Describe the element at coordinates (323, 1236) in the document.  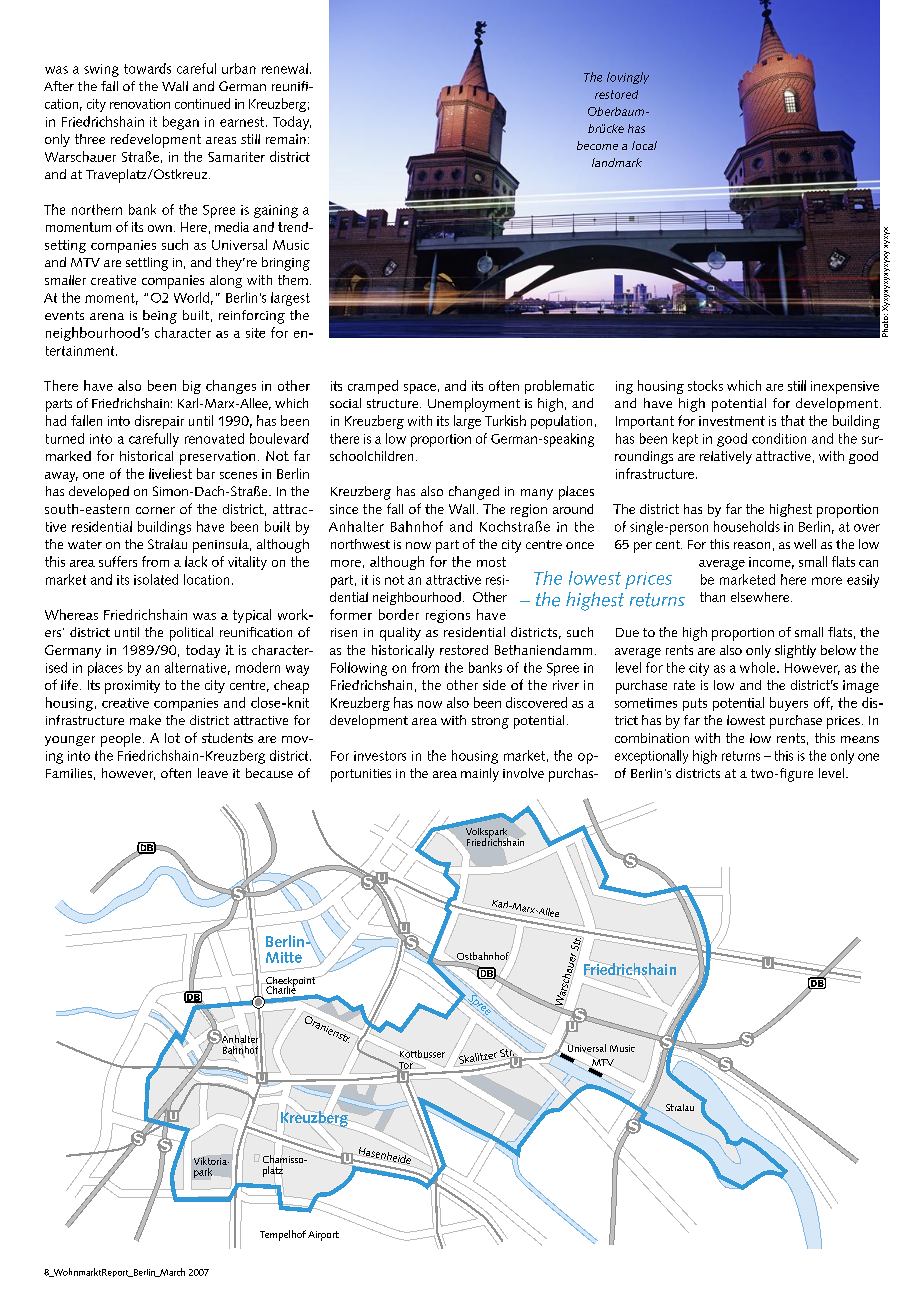
I see `Airport` at that location.
